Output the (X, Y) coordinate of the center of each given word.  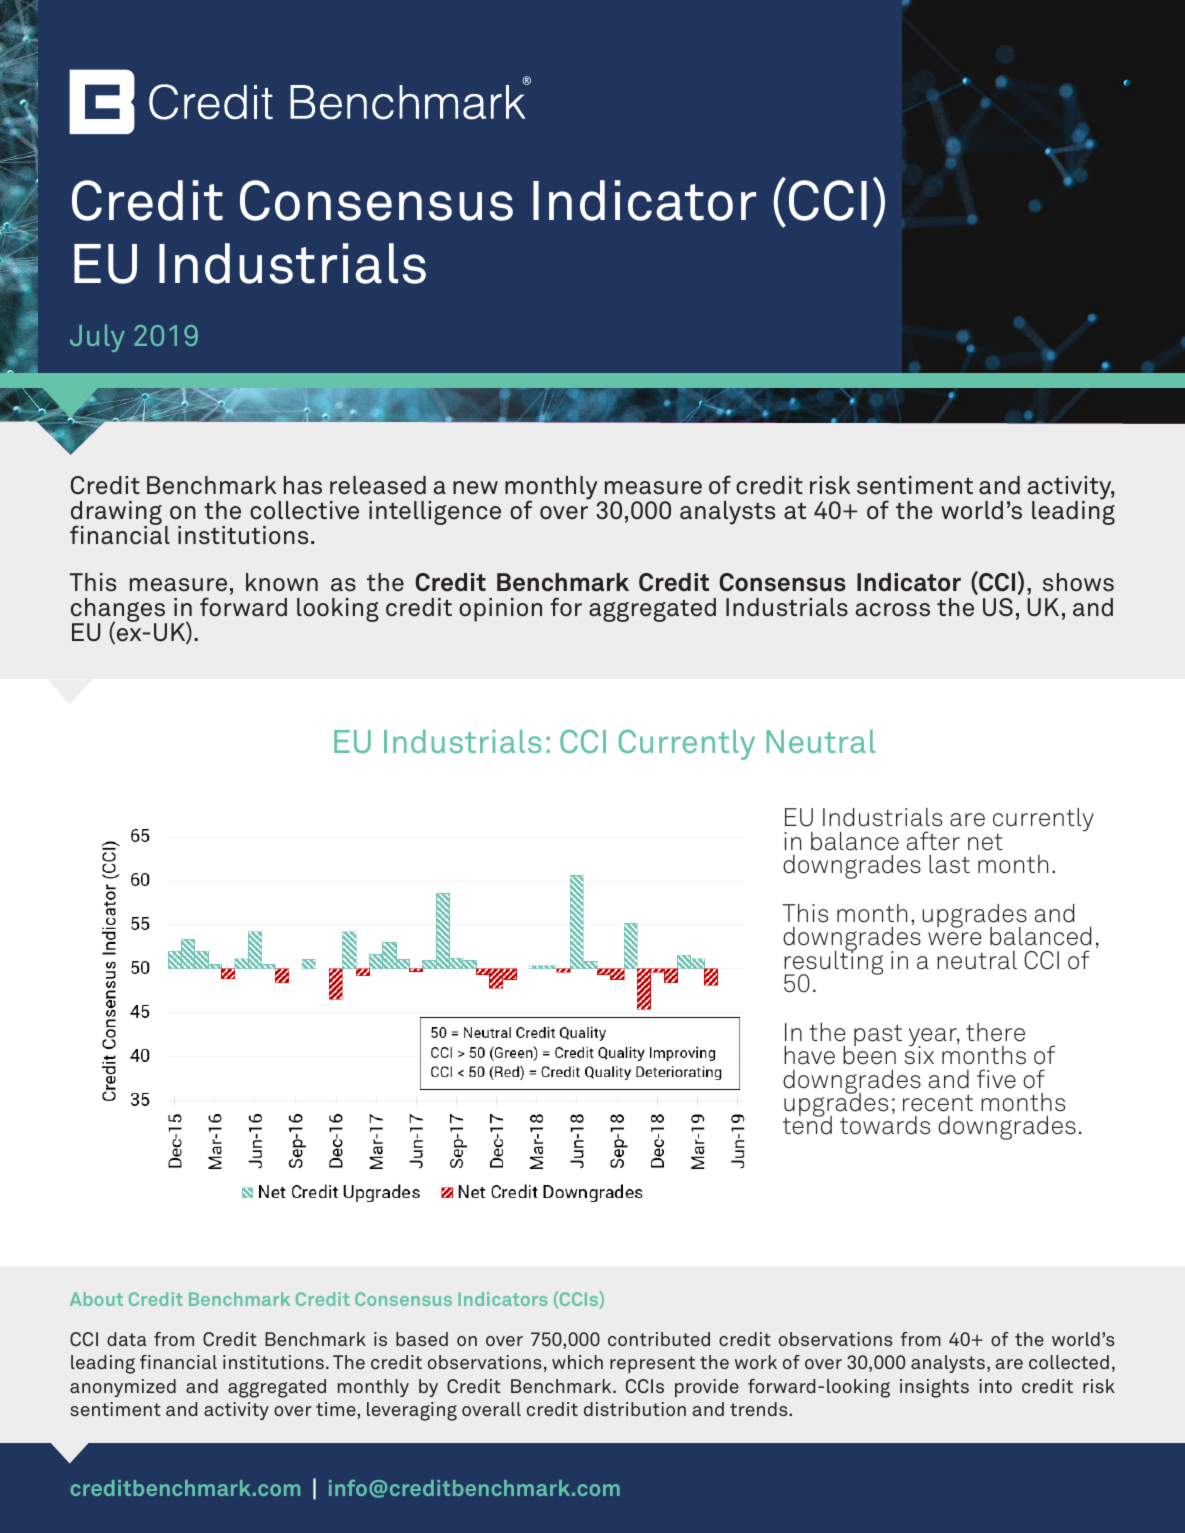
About (96, 1299)
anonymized (123, 1388)
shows (1078, 582)
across (892, 610)
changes (119, 611)
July (97, 338)
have (809, 1055)
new (475, 488)
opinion (500, 610)
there (995, 1032)
